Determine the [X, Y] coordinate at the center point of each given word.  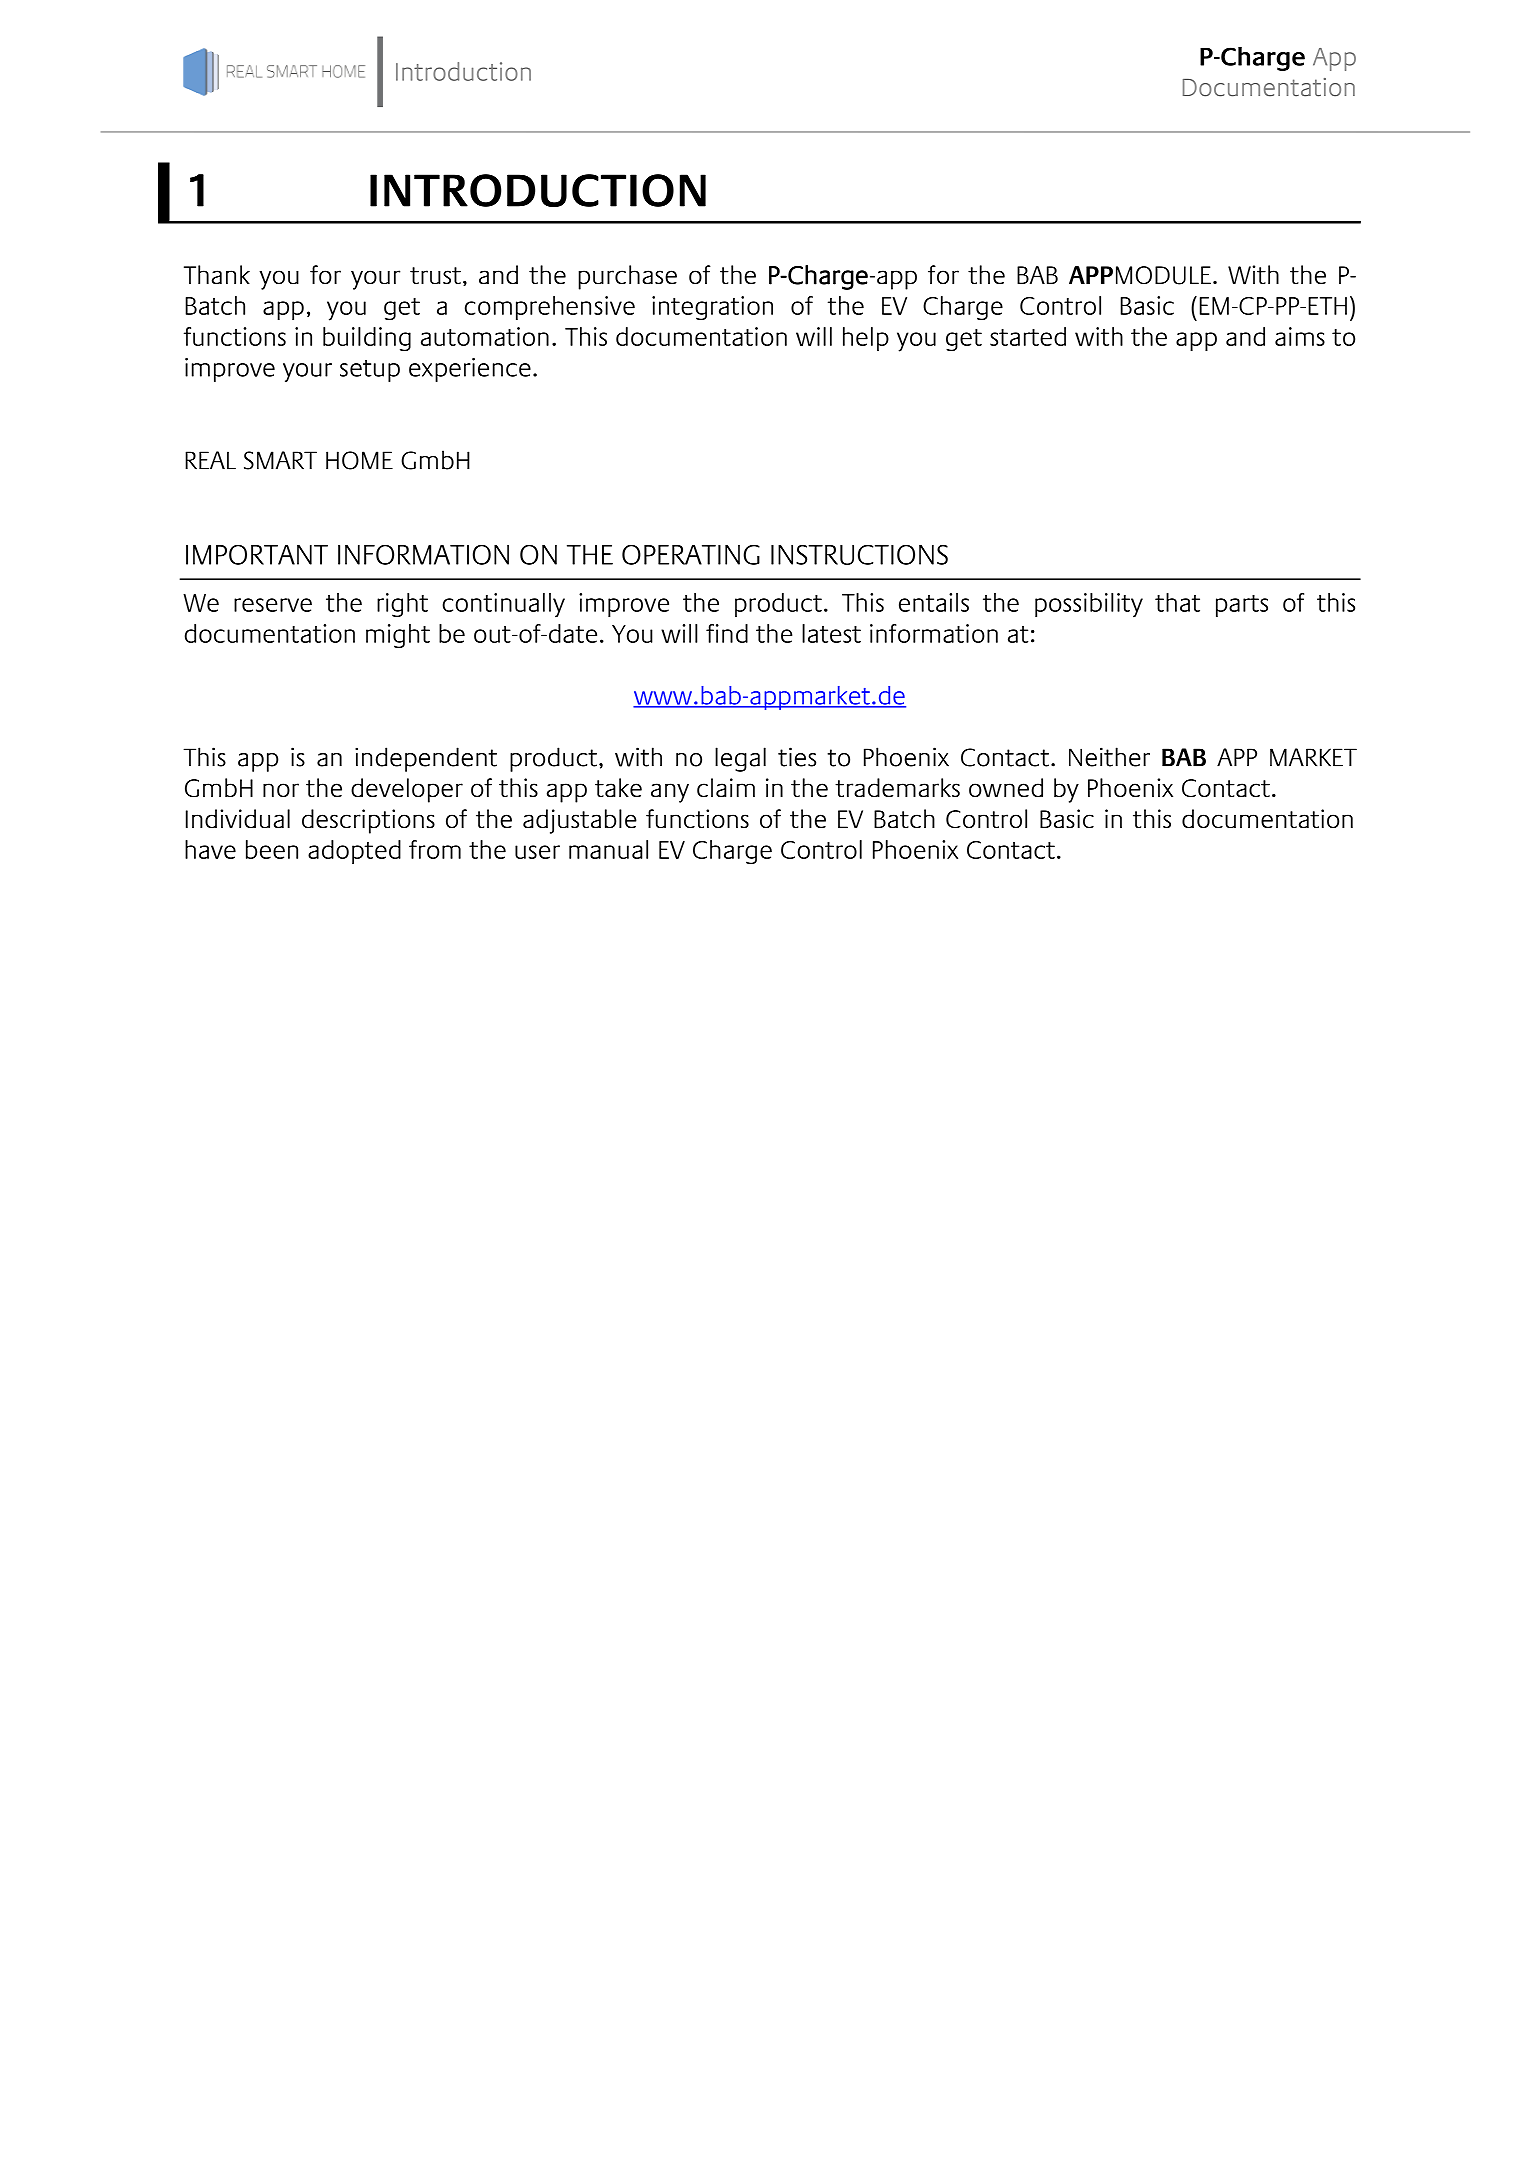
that [1177, 602]
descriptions [368, 821]
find [727, 633]
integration [712, 308]
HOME [359, 460]
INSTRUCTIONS [859, 554]
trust [435, 275]
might [398, 636]
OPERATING [691, 554]
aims [1300, 336]
